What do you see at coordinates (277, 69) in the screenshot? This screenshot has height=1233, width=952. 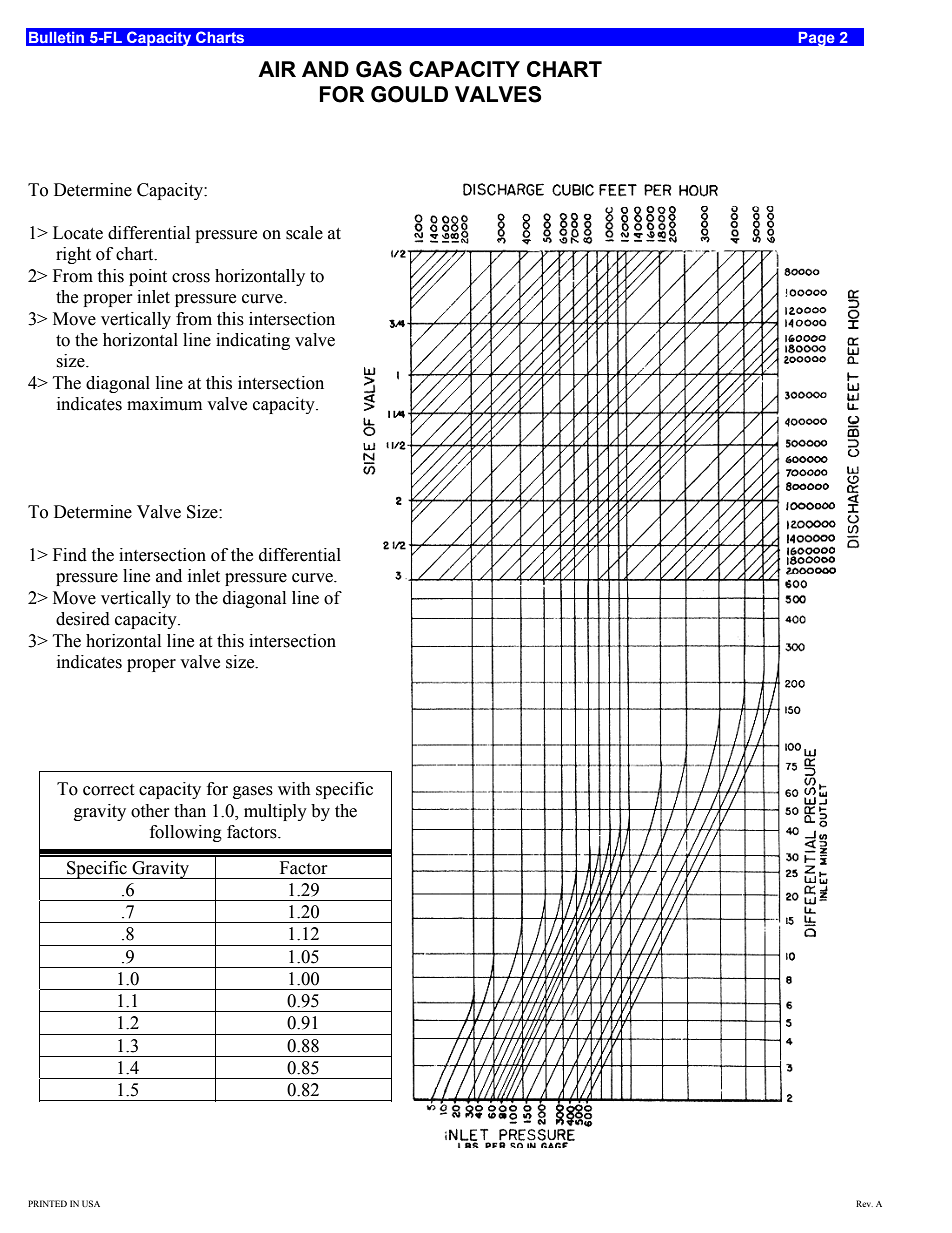 I see `AIR` at bounding box center [277, 69].
